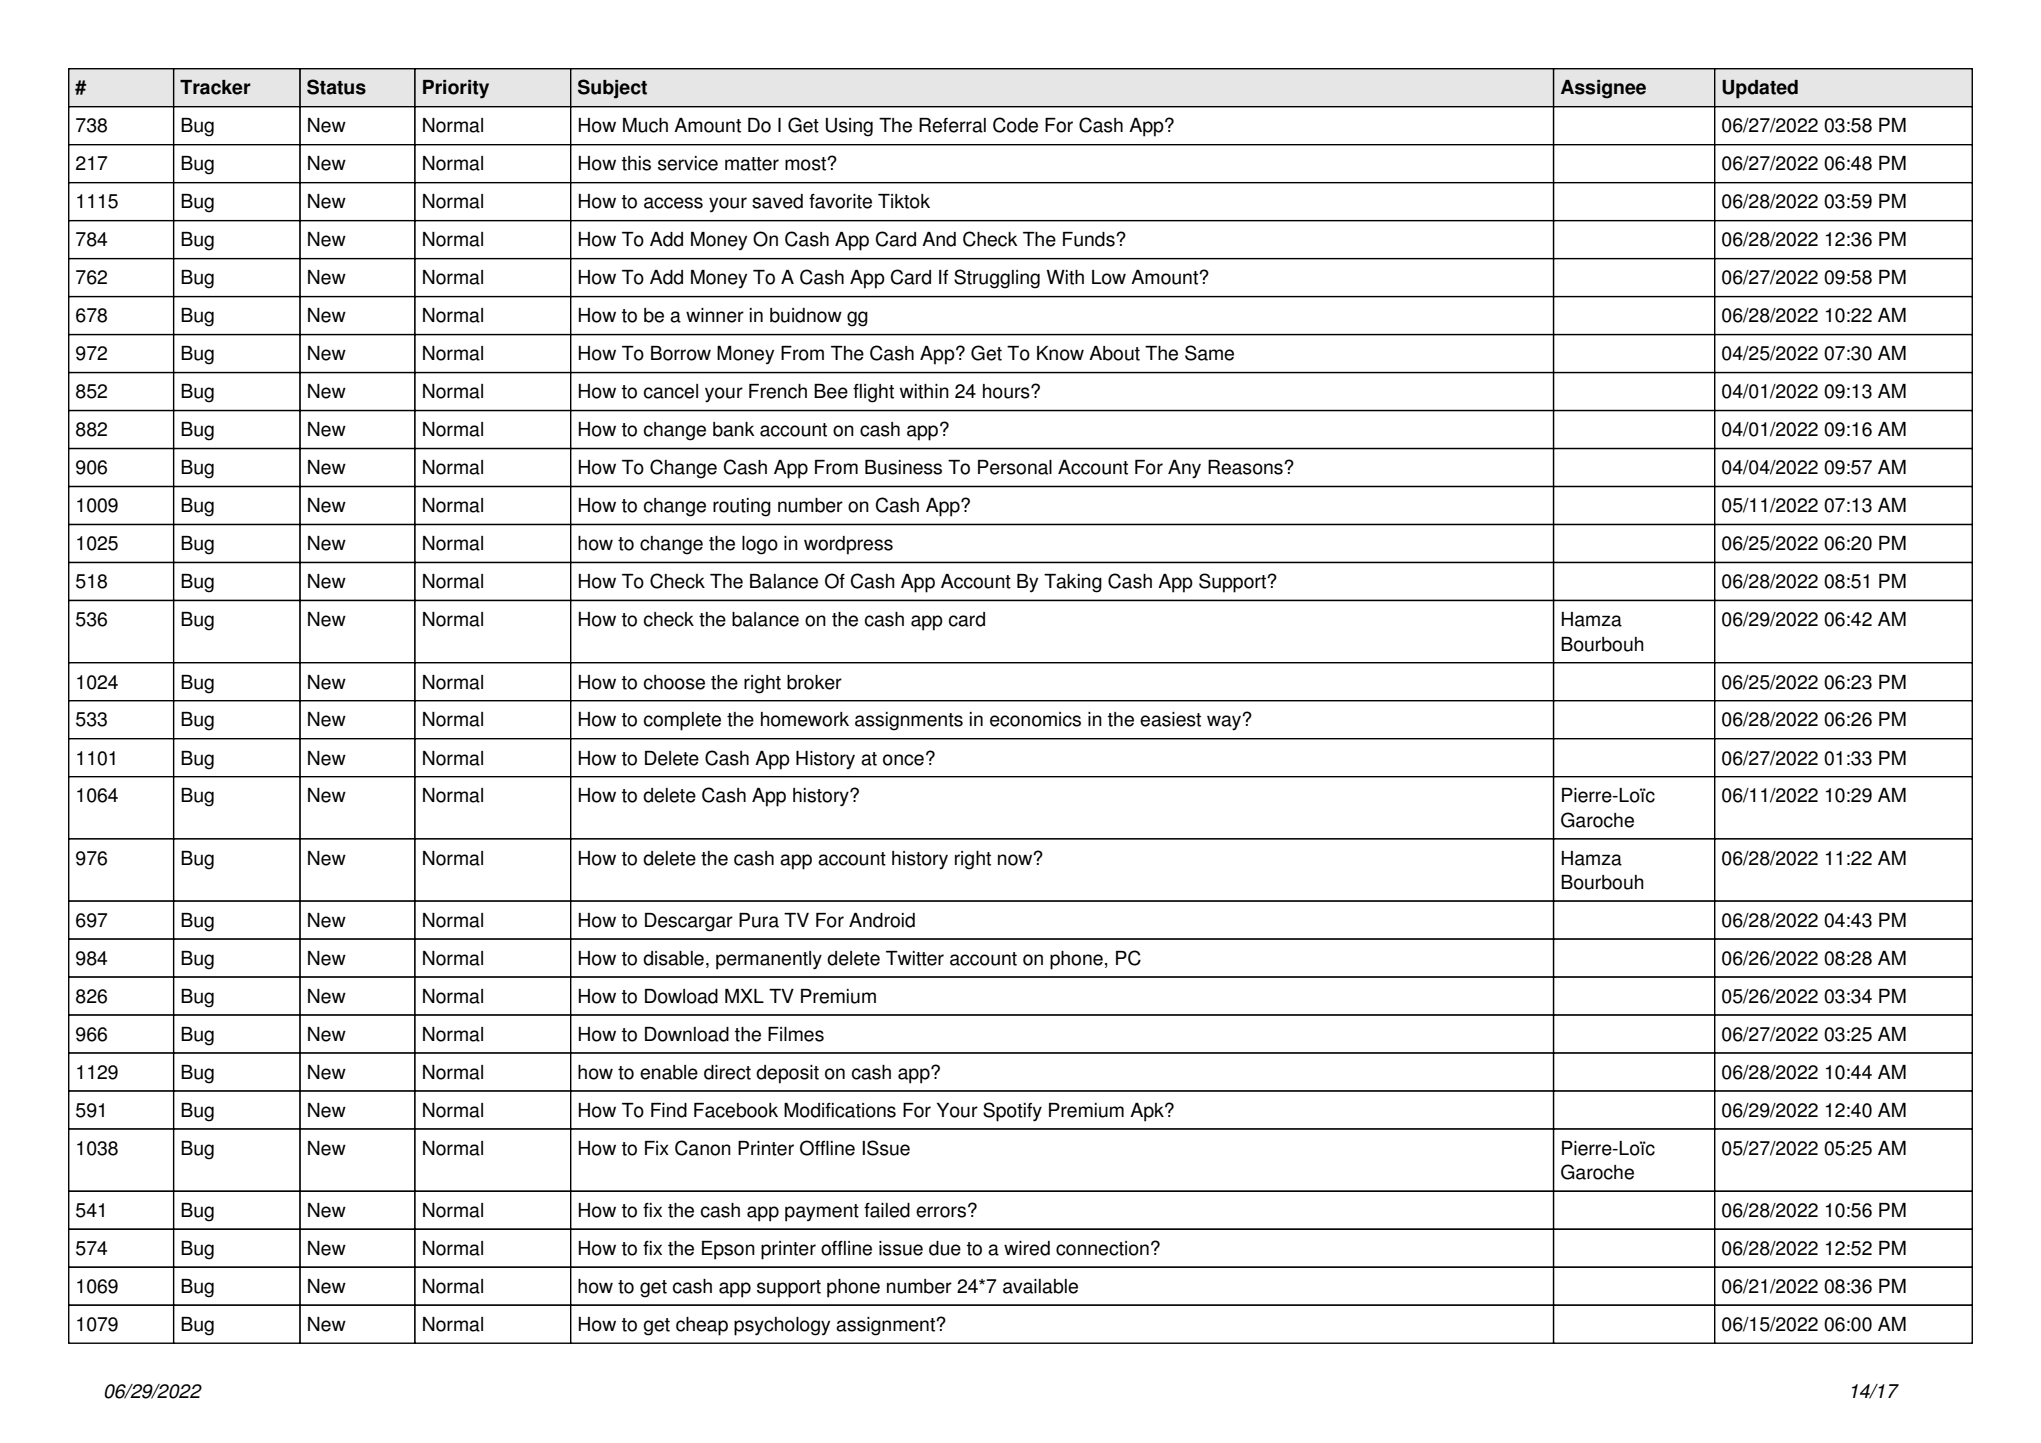 Image resolution: width=2041 pixels, height=1443 pixels. I want to click on cancel, so click(671, 391).
